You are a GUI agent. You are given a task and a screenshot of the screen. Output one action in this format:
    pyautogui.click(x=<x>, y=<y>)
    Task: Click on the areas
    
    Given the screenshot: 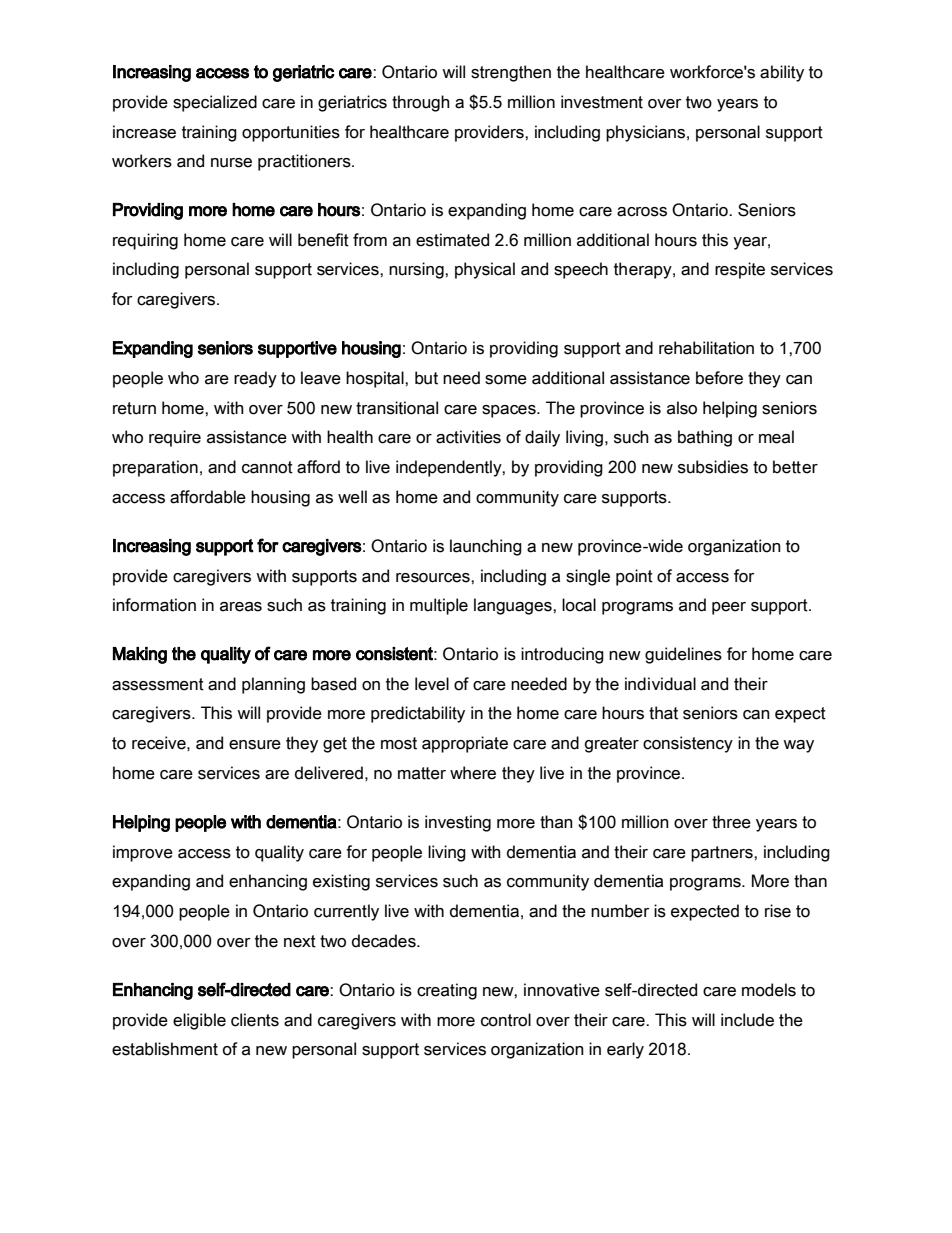 What is the action you would take?
    pyautogui.click(x=241, y=607)
